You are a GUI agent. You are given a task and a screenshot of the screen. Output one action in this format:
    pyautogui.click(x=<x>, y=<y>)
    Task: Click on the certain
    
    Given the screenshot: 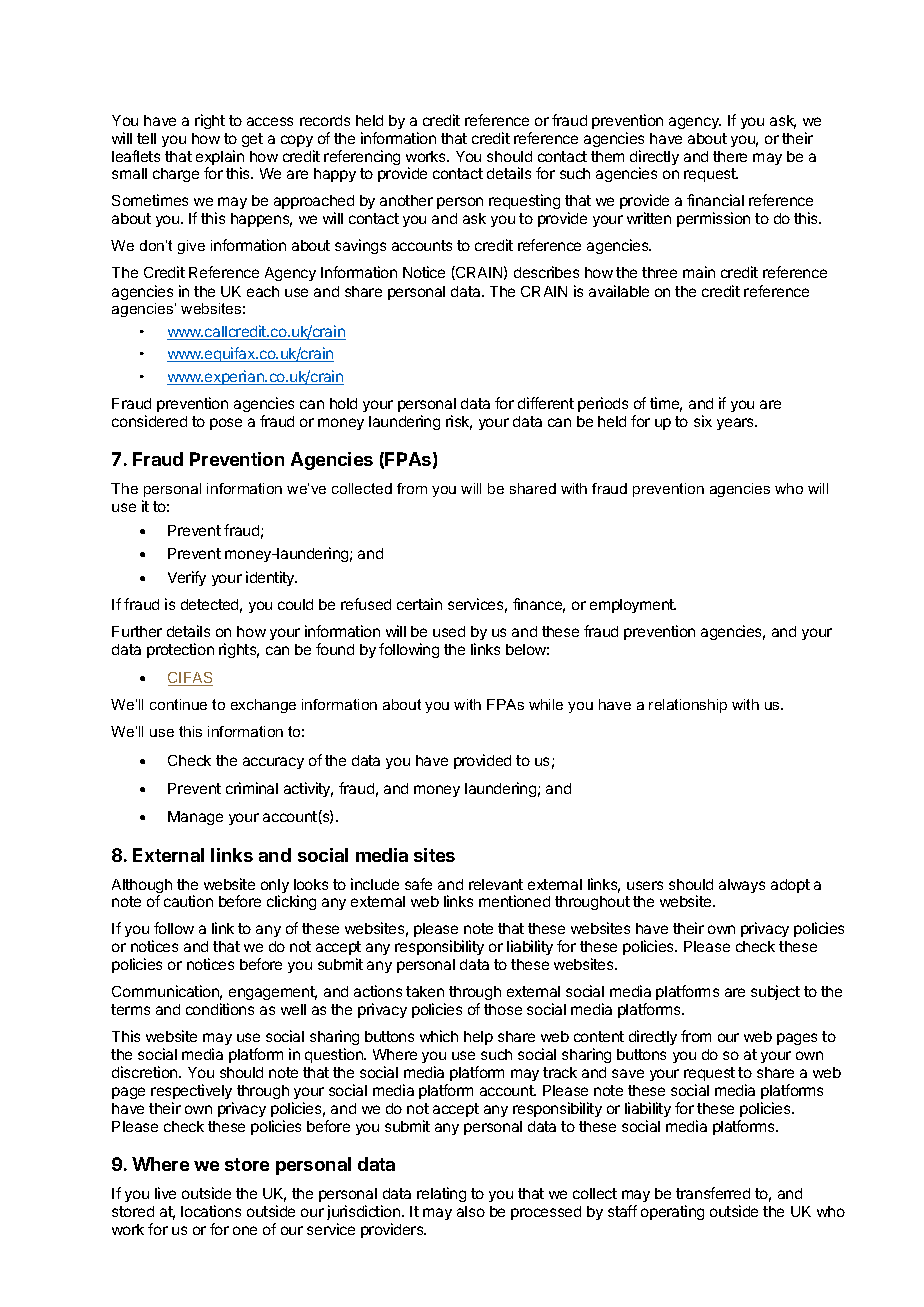 What is the action you would take?
    pyautogui.click(x=419, y=604)
